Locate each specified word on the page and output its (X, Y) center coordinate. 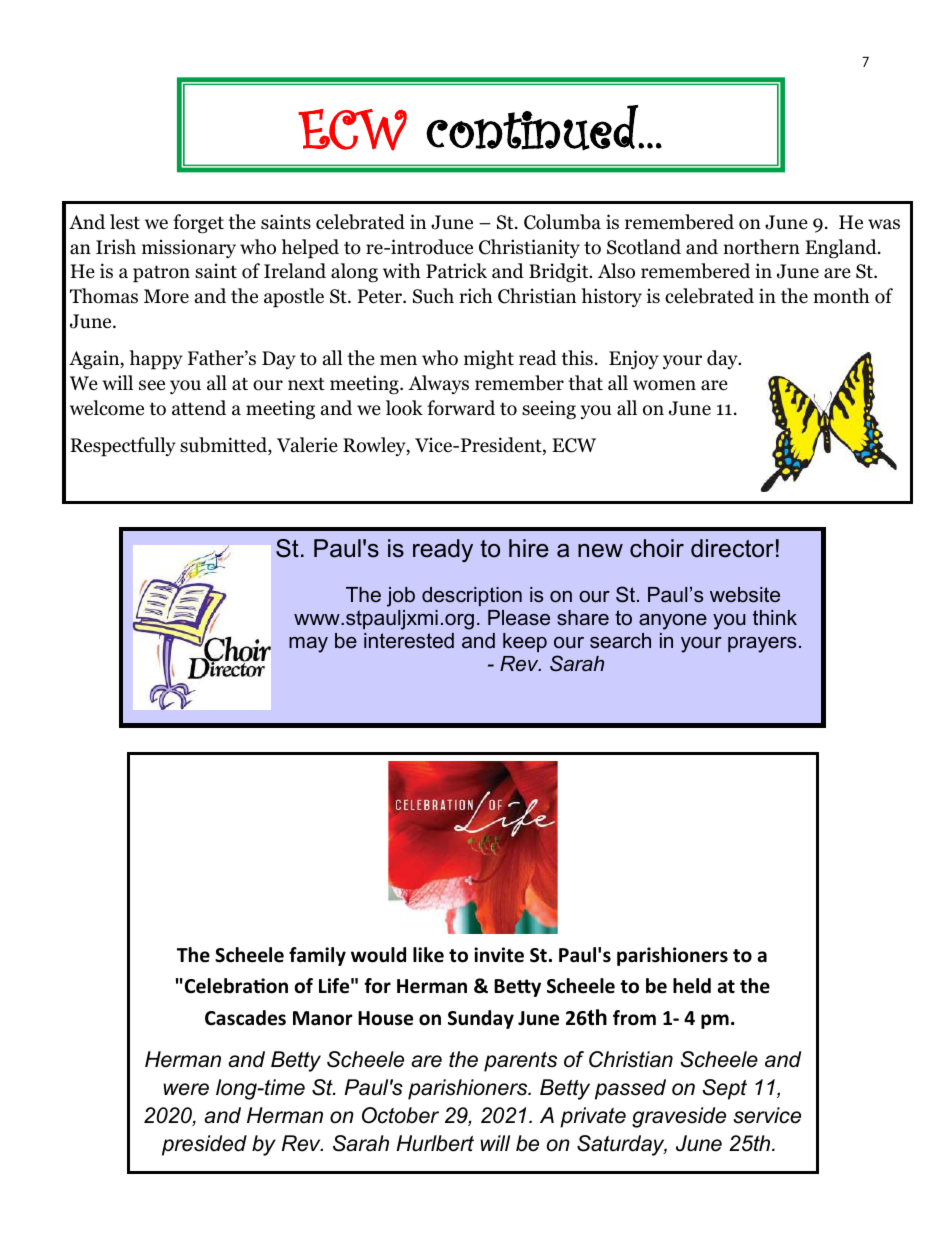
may (308, 645)
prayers (762, 645)
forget (198, 224)
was (884, 224)
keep (525, 642)
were (186, 1089)
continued (533, 128)
